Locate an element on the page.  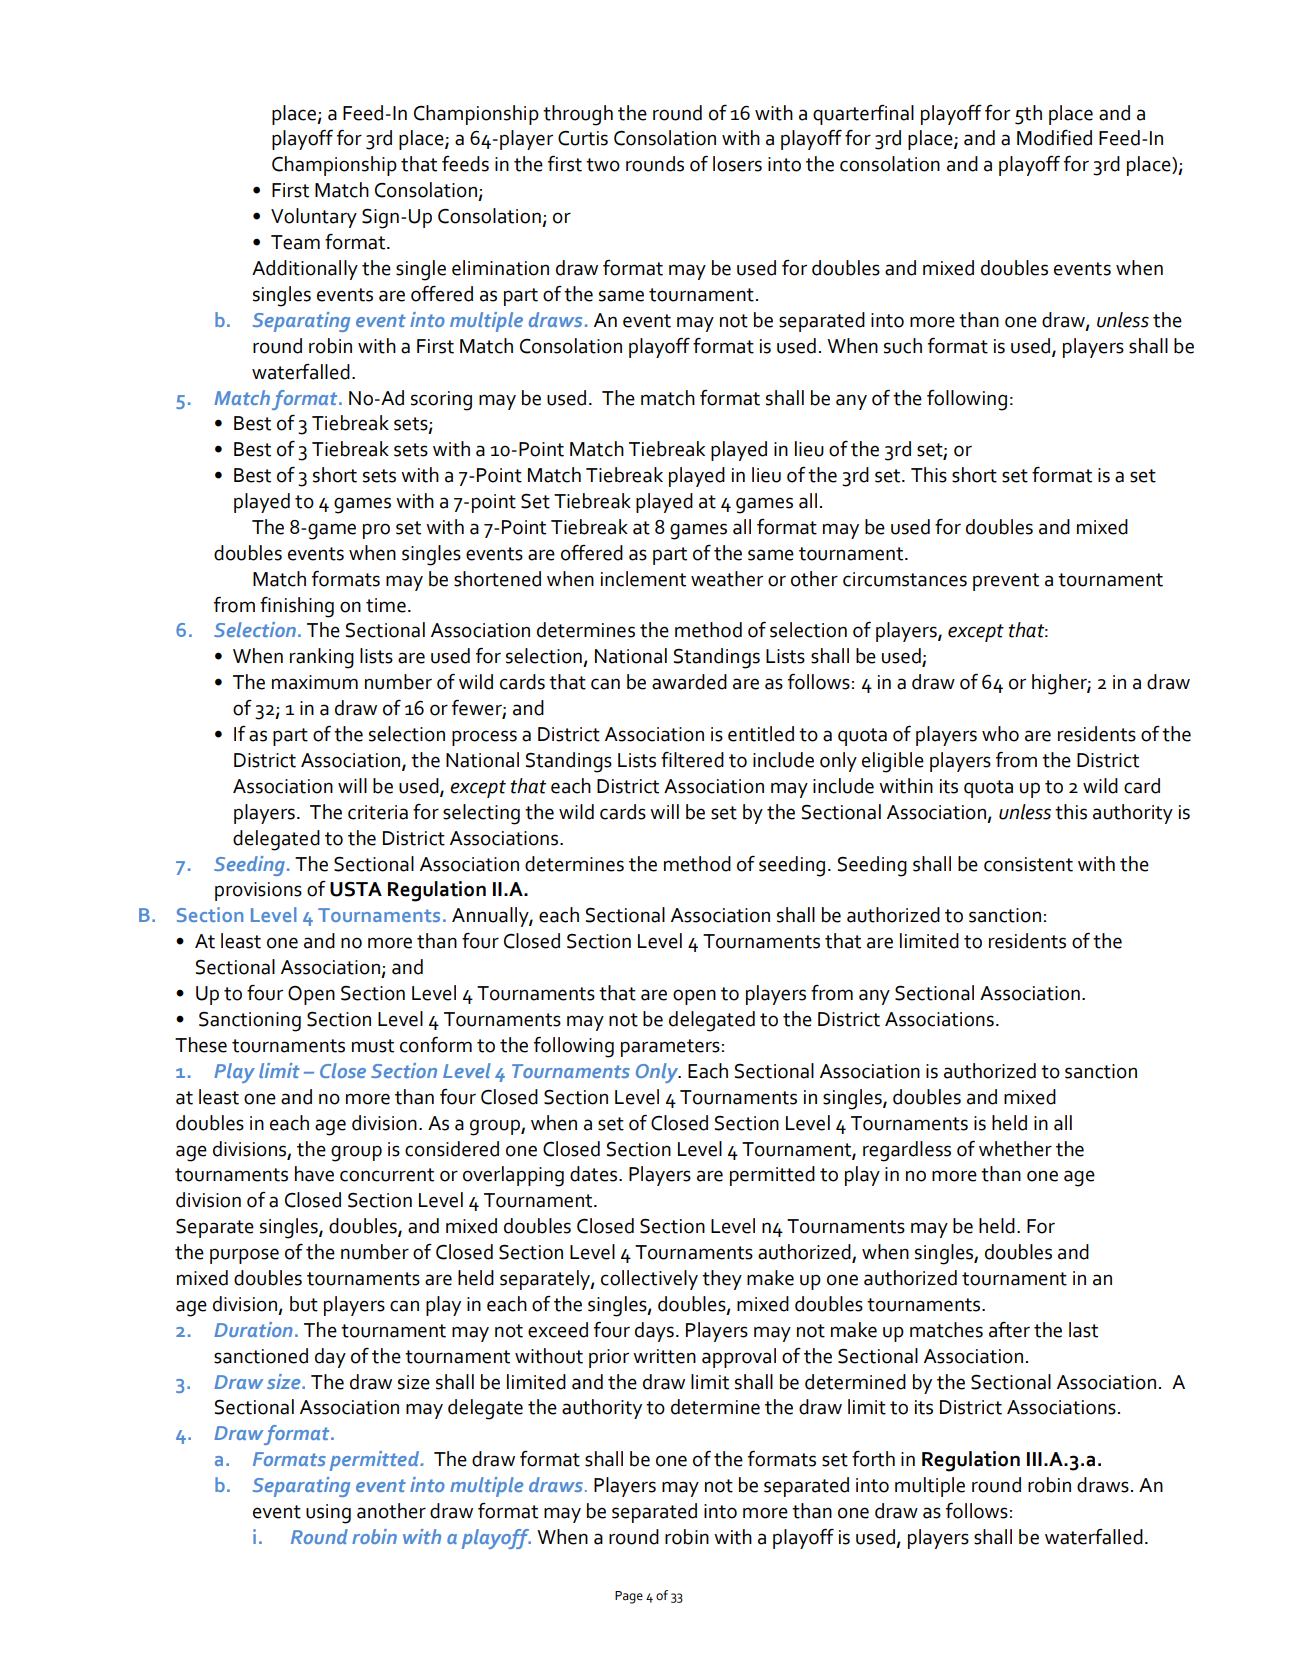
filtered is located at coordinates (692, 760).
